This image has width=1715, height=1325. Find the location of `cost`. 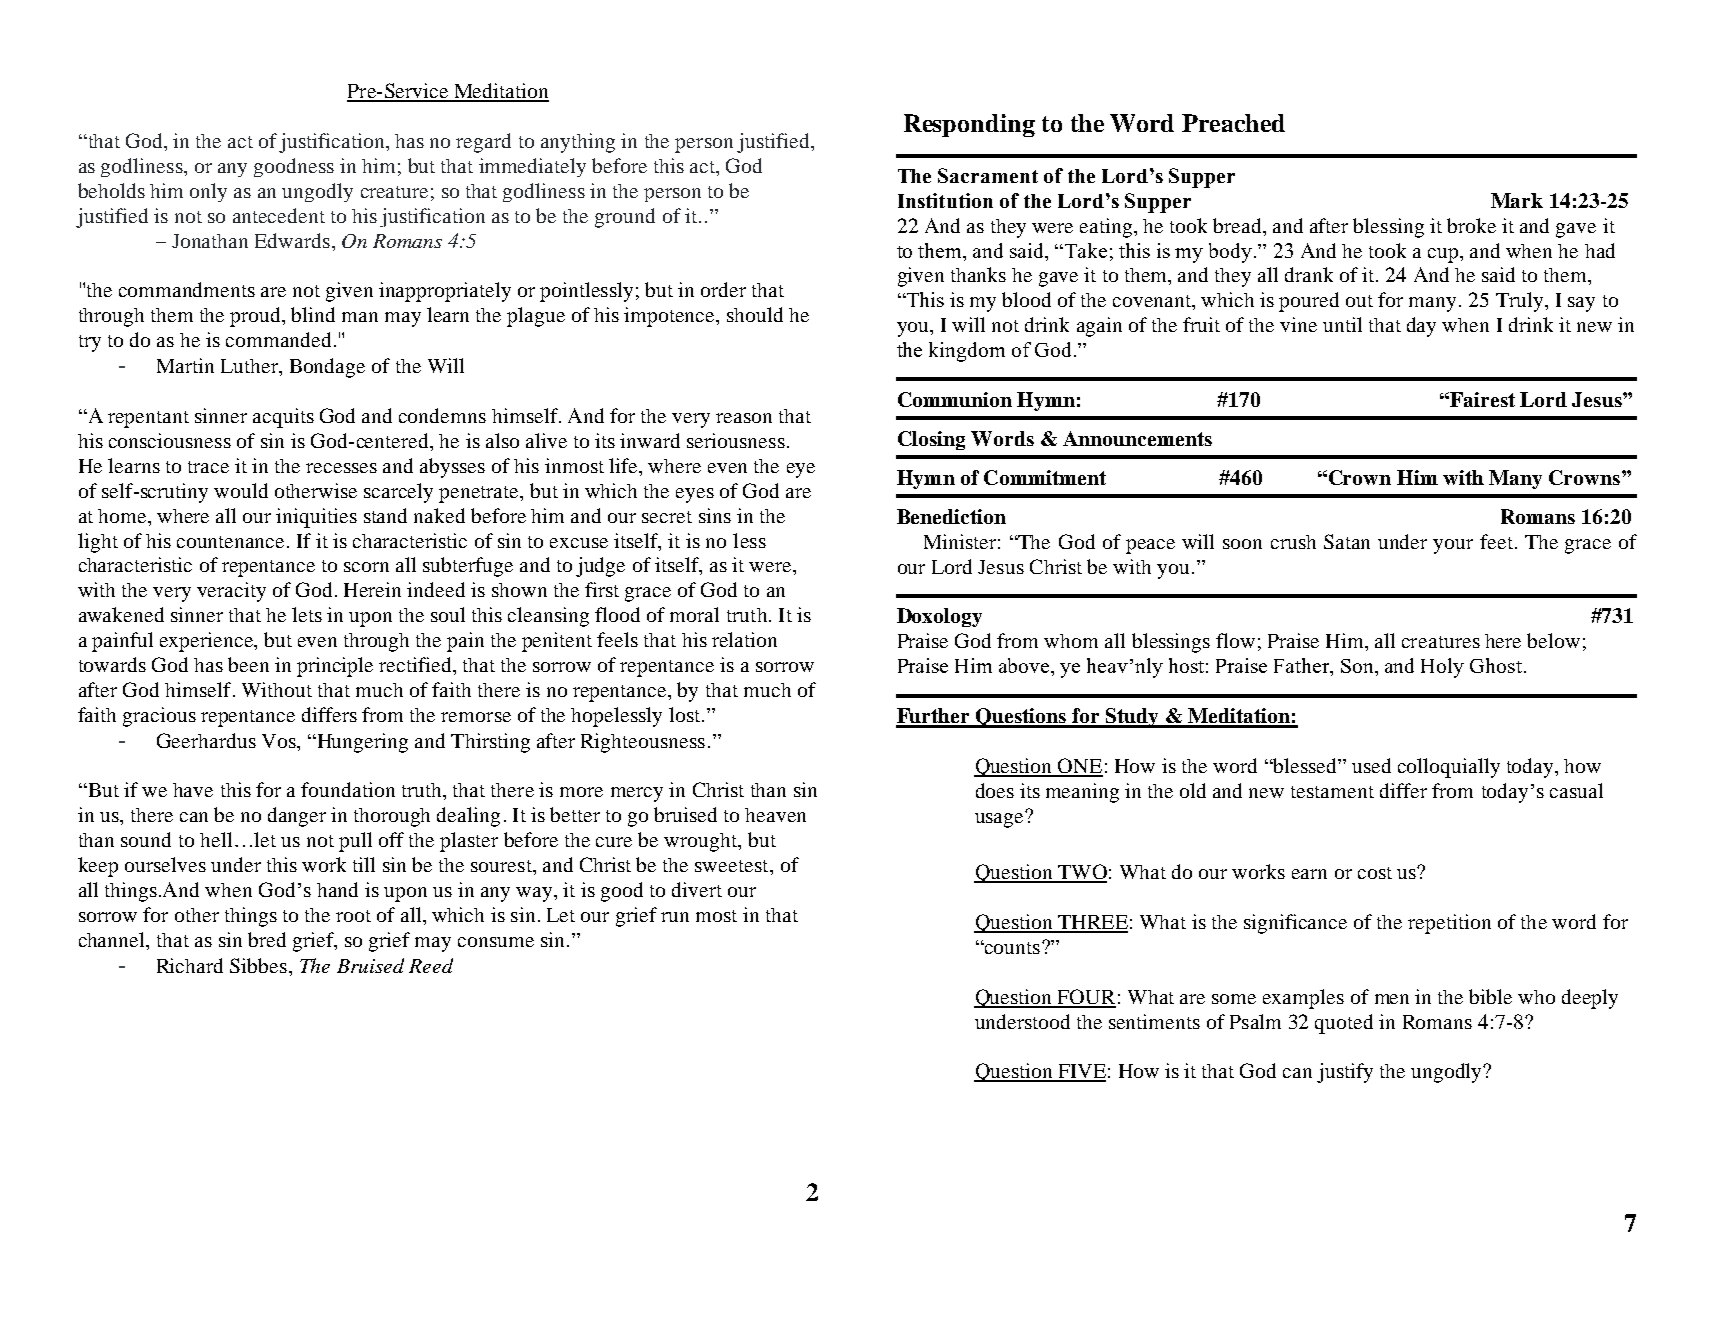

cost is located at coordinates (1375, 873).
